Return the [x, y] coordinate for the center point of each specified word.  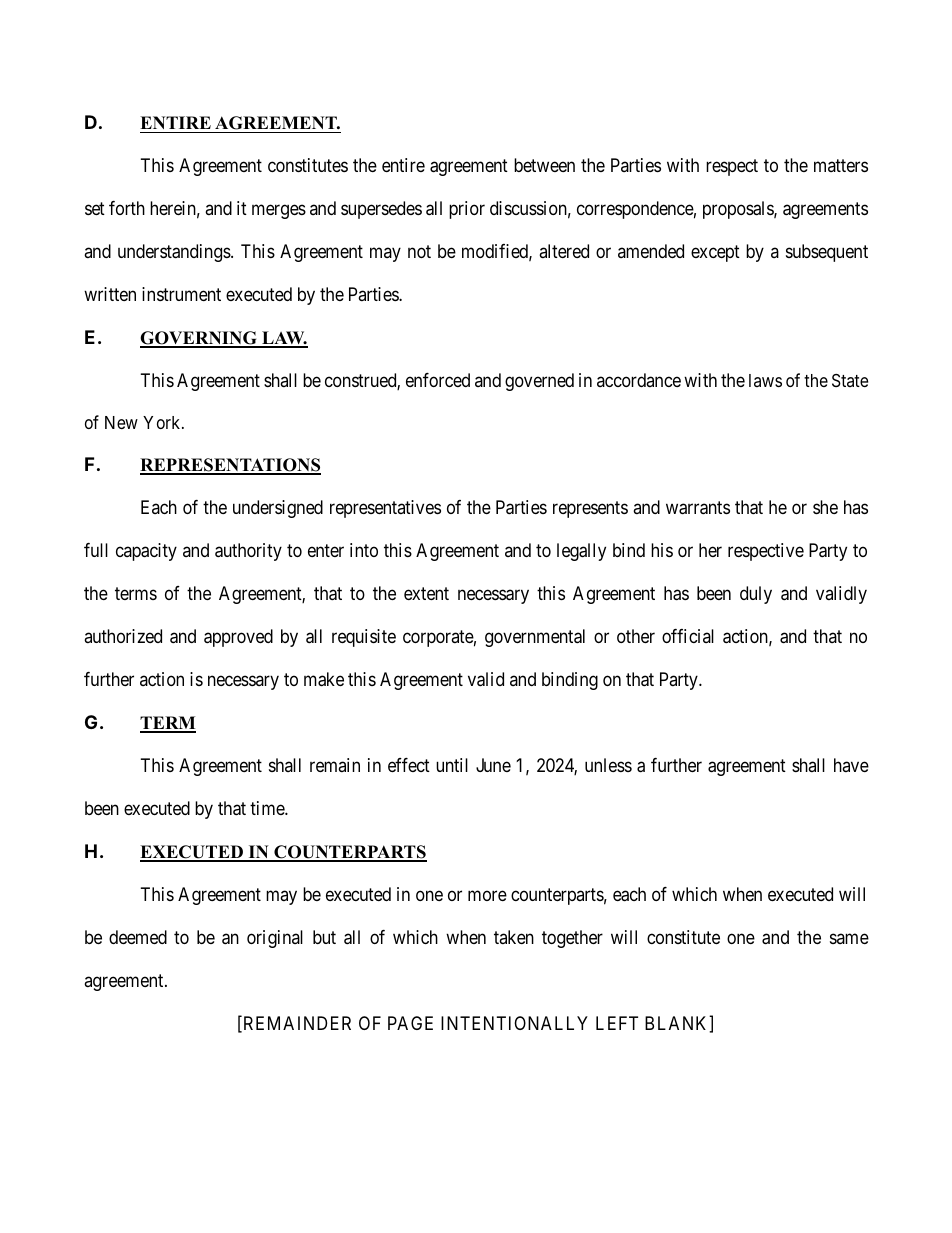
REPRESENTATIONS [230, 466]
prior [467, 210]
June [493, 765]
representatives [385, 509]
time [268, 808]
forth [127, 208]
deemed [138, 937]
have [851, 765]
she [825, 507]
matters [841, 165]
